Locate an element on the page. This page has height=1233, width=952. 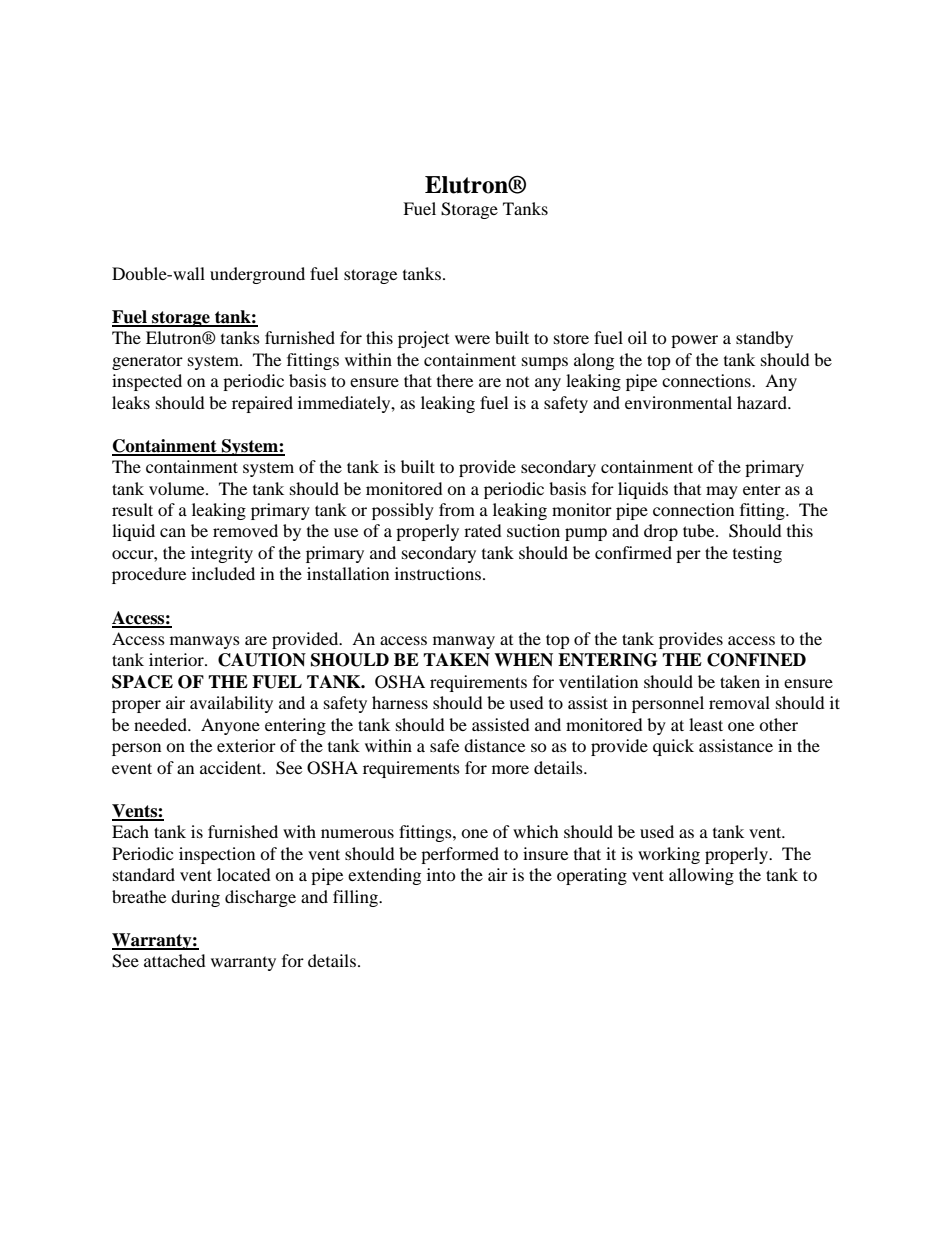
allowing is located at coordinates (701, 876).
